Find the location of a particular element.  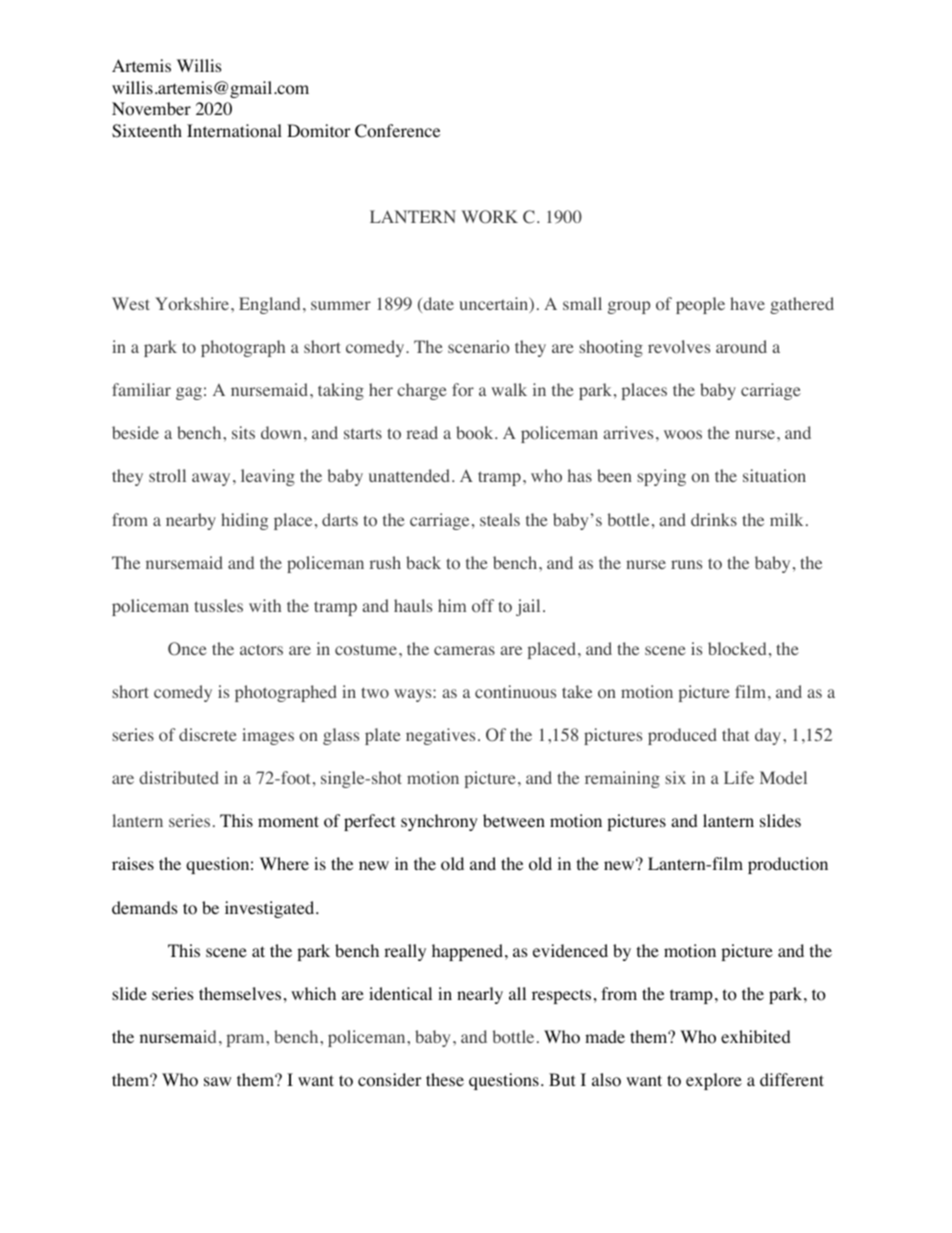

Conference is located at coordinates (397, 131).
